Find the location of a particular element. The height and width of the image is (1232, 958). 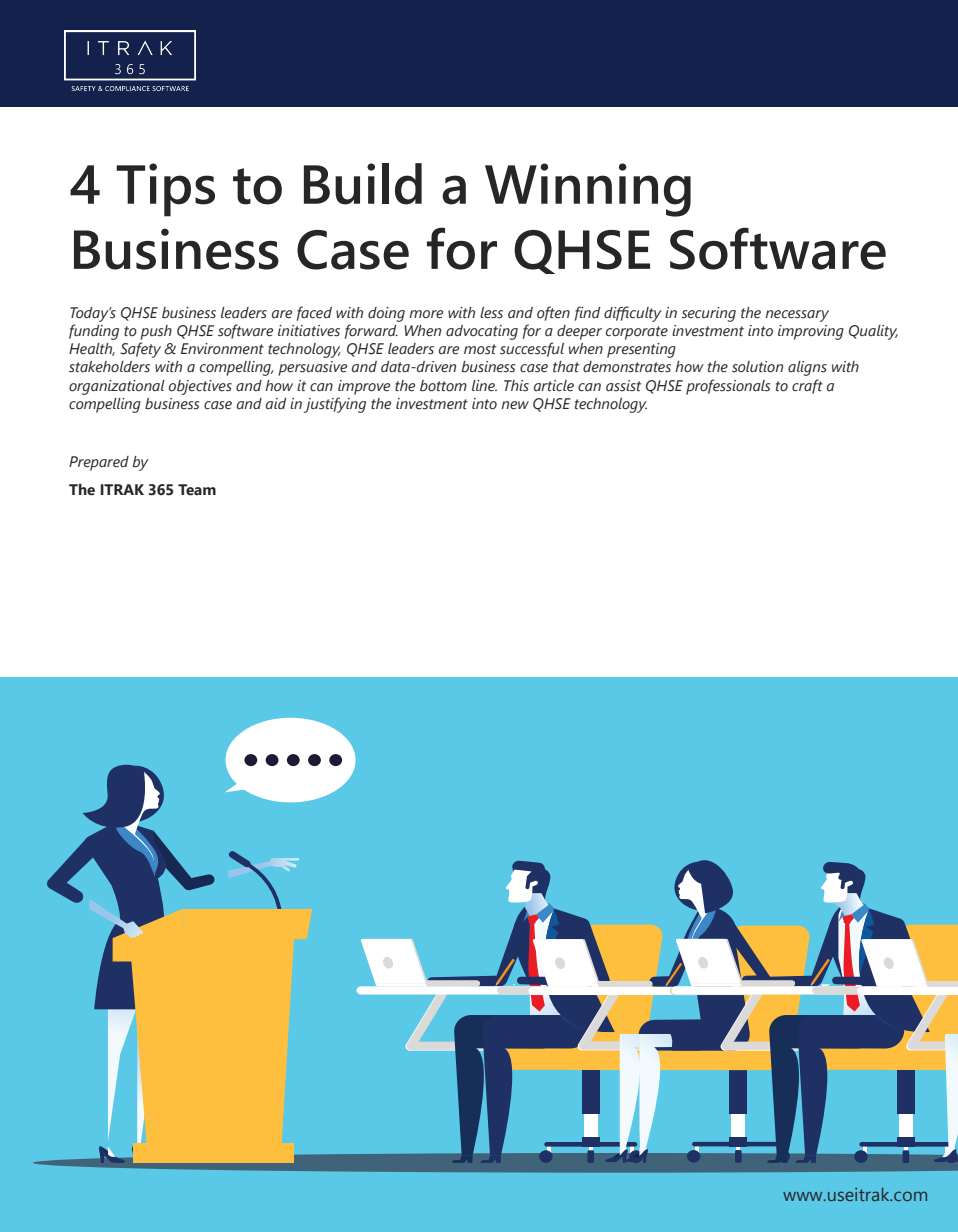

Team is located at coordinates (197, 490).
